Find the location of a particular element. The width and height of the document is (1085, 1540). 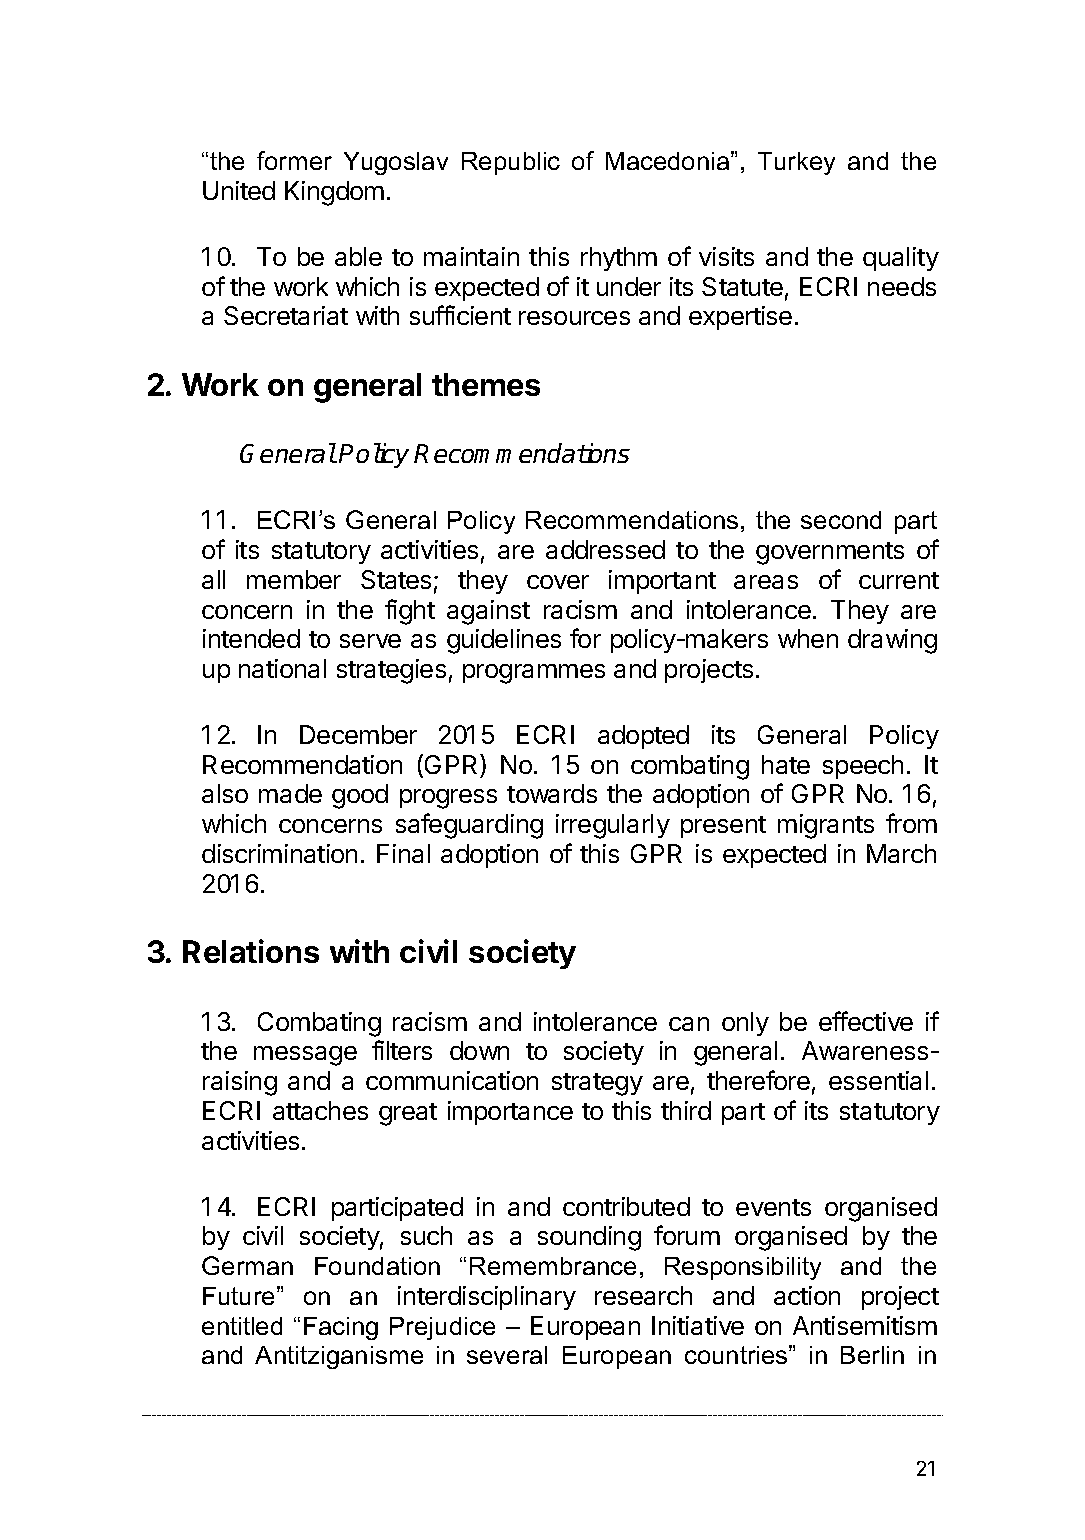

Turkey is located at coordinates (796, 163).
